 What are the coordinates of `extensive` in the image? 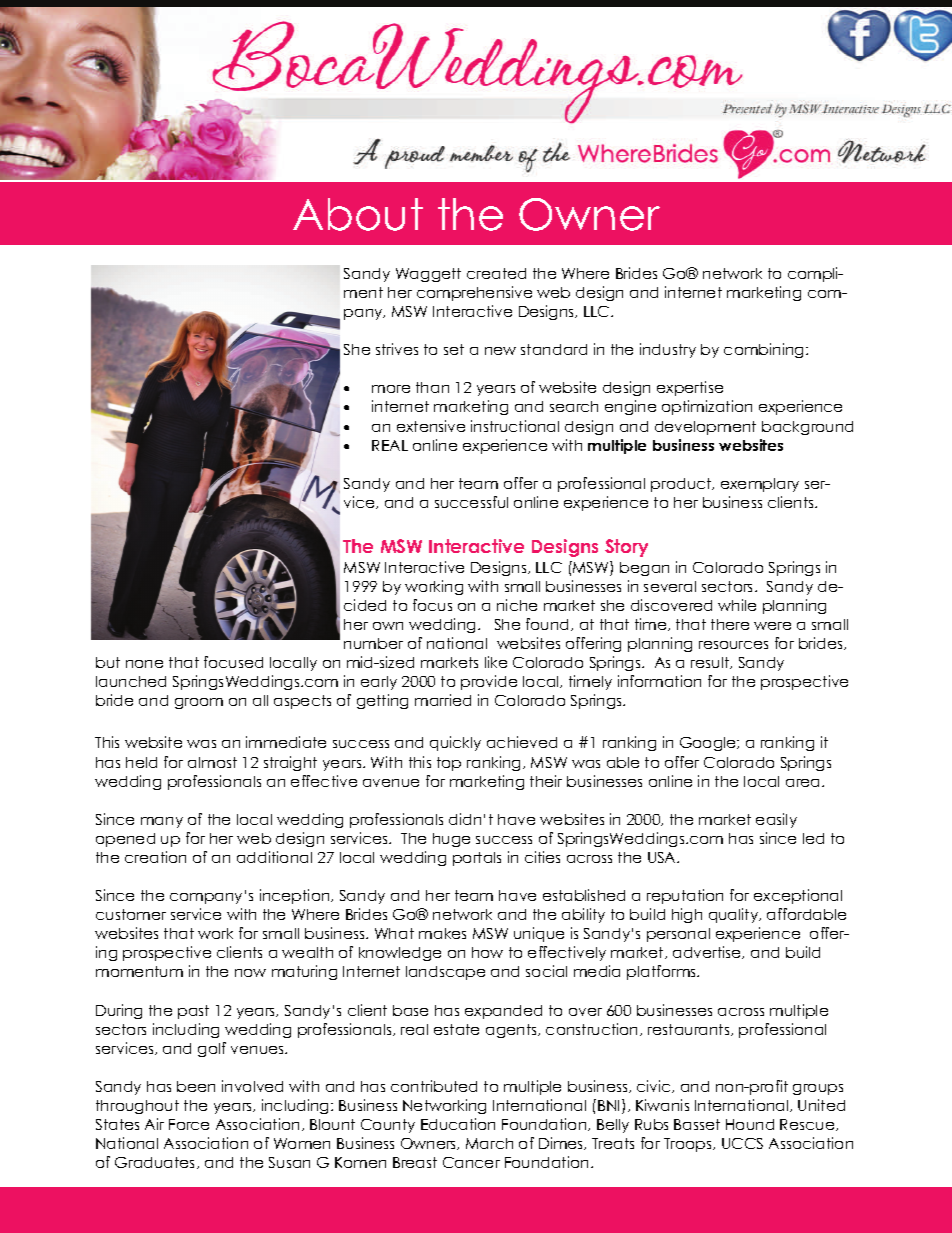 It's located at (431, 426).
